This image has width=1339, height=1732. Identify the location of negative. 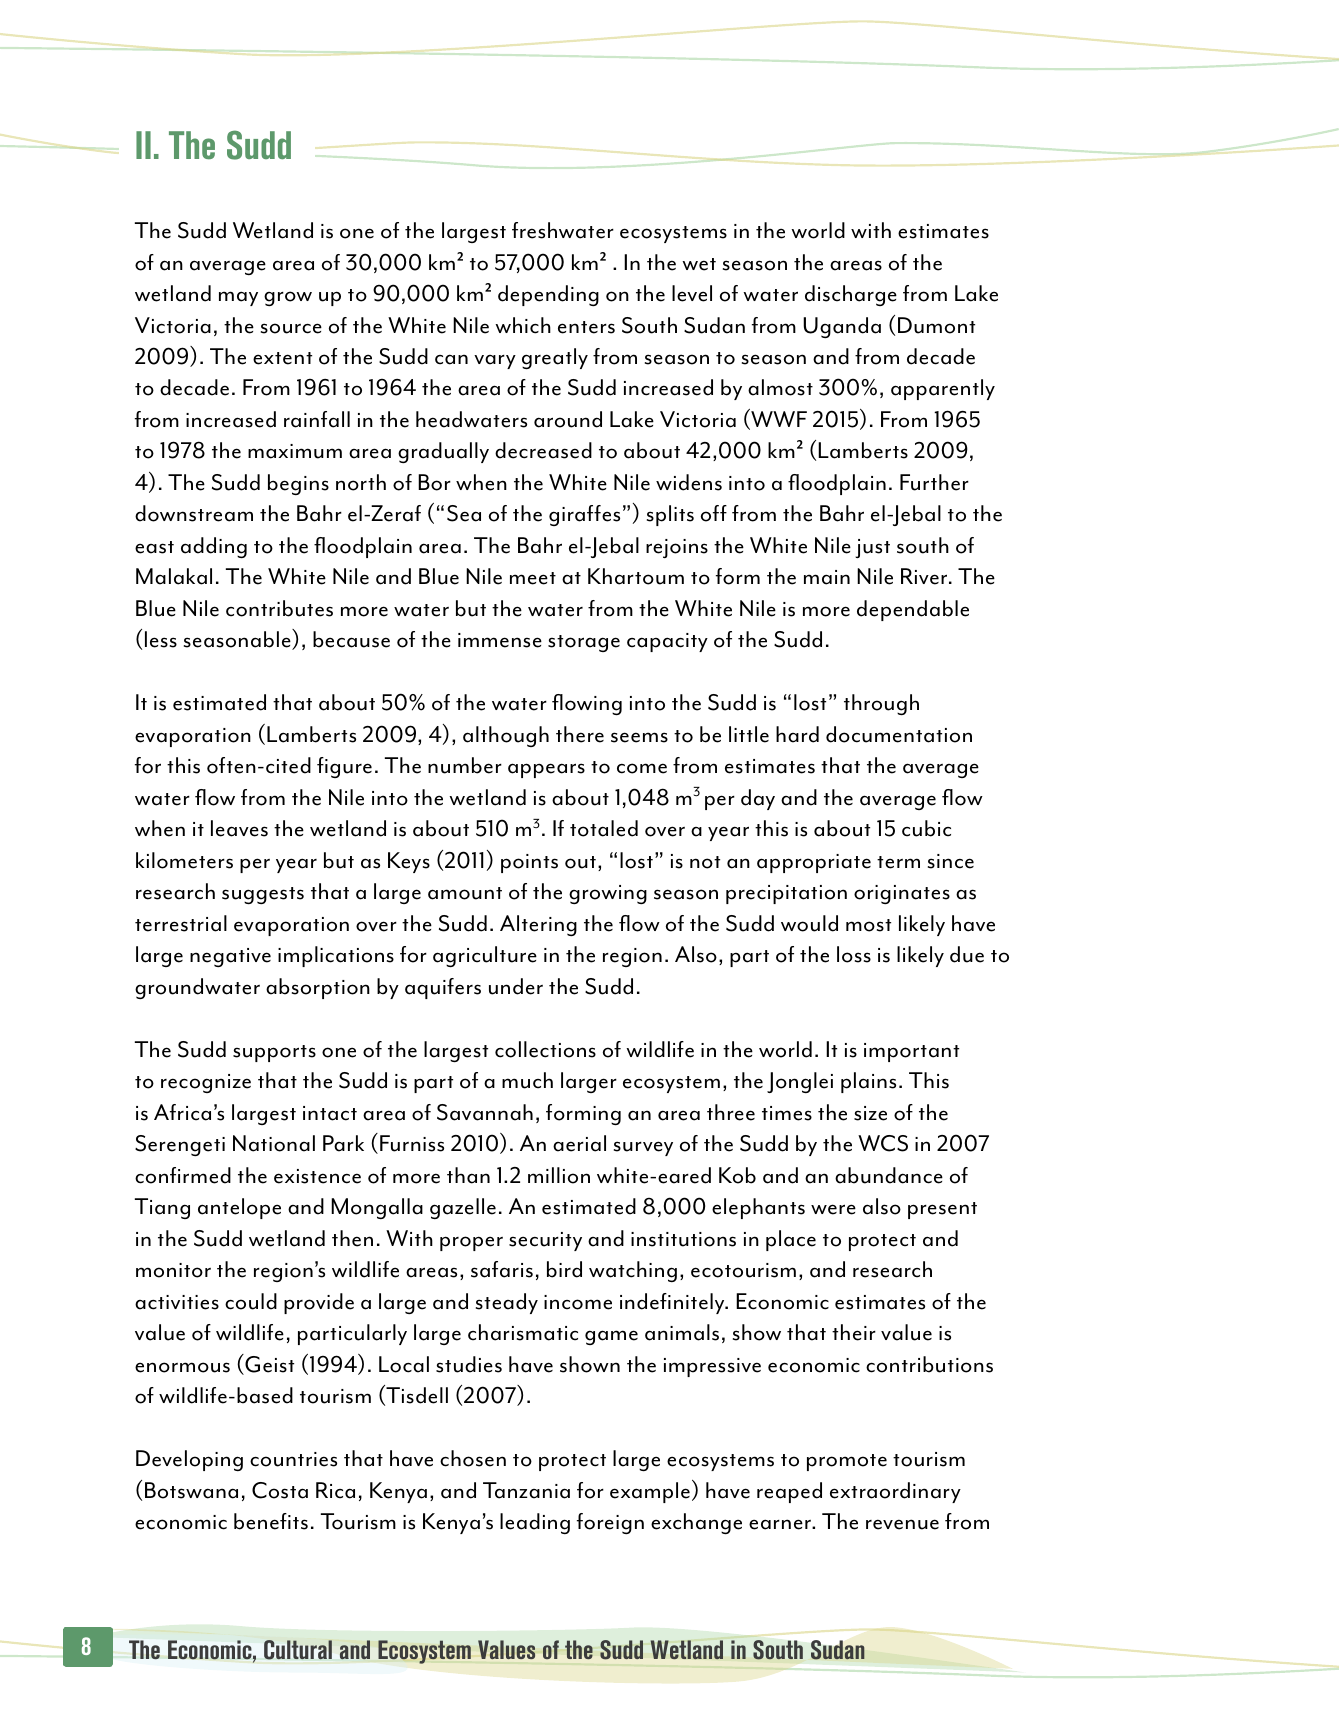
(230, 957).
